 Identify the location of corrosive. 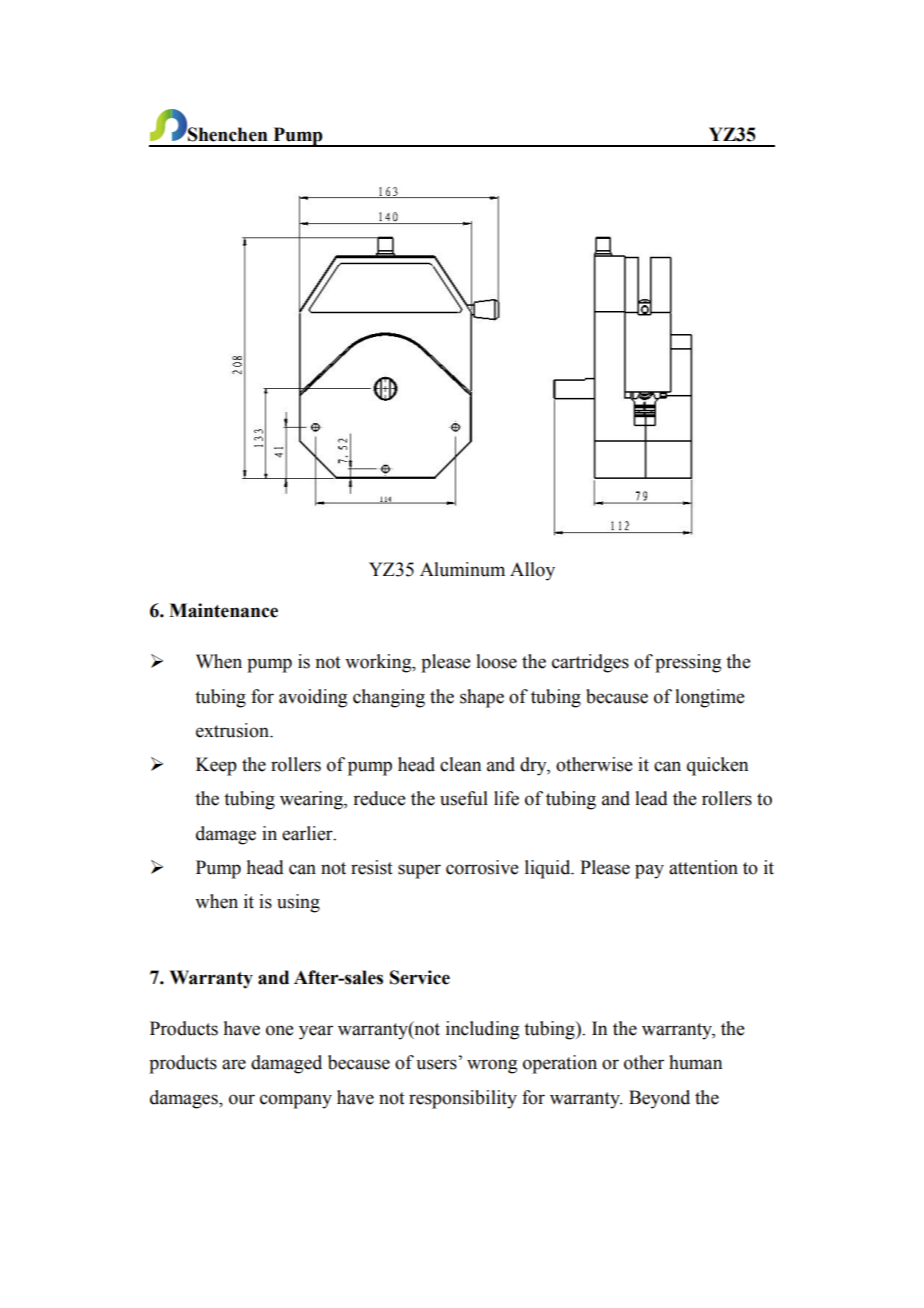
(482, 867).
